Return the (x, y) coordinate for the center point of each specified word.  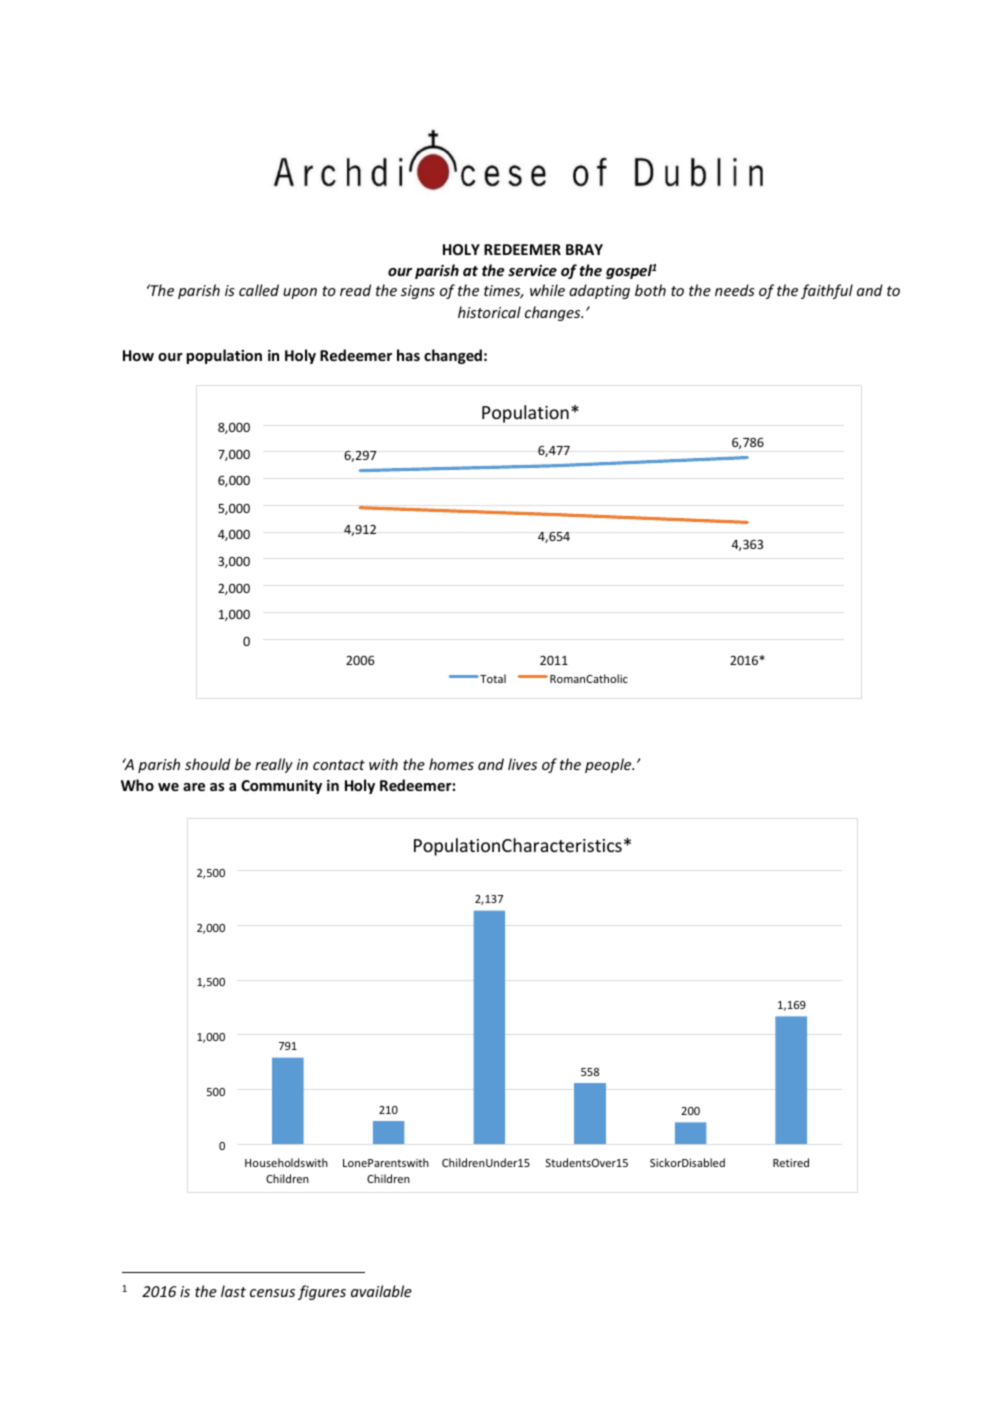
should (208, 764)
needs (735, 290)
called (259, 290)
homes (451, 764)
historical (489, 312)
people (609, 765)
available (381, 1291)
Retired (791, 1162)
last (233, 1291)
